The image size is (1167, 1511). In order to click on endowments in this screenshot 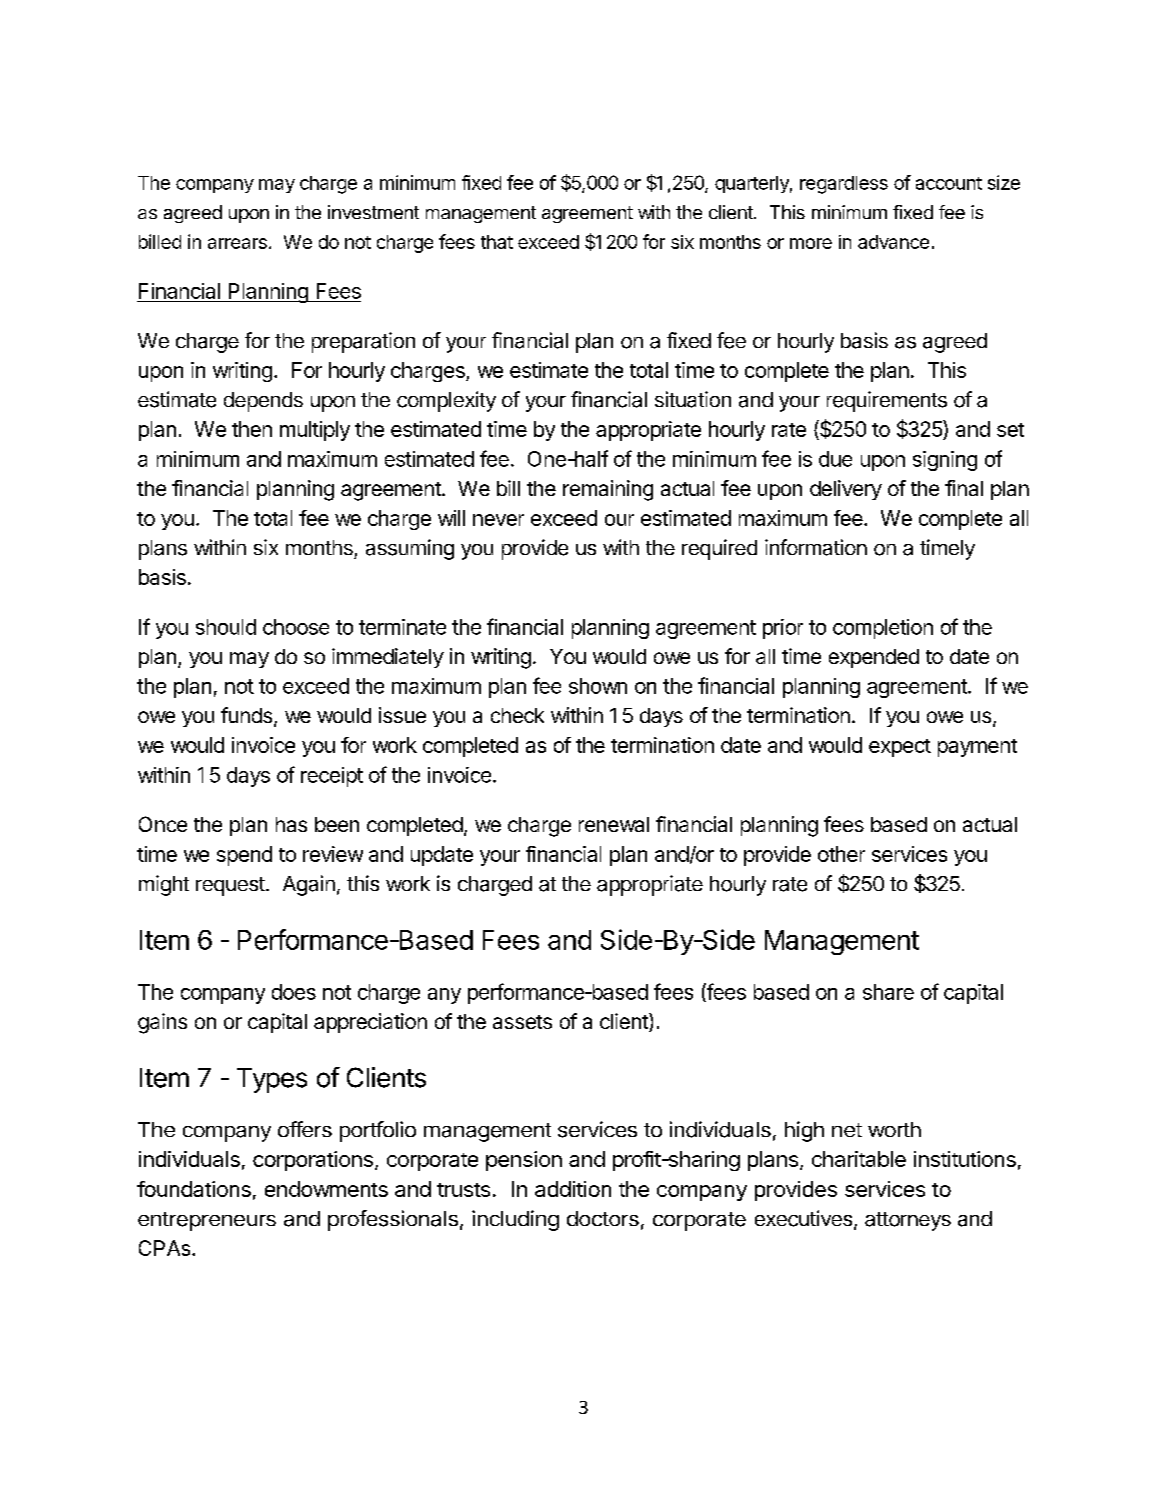, I will do `click(326, 1189)`.
